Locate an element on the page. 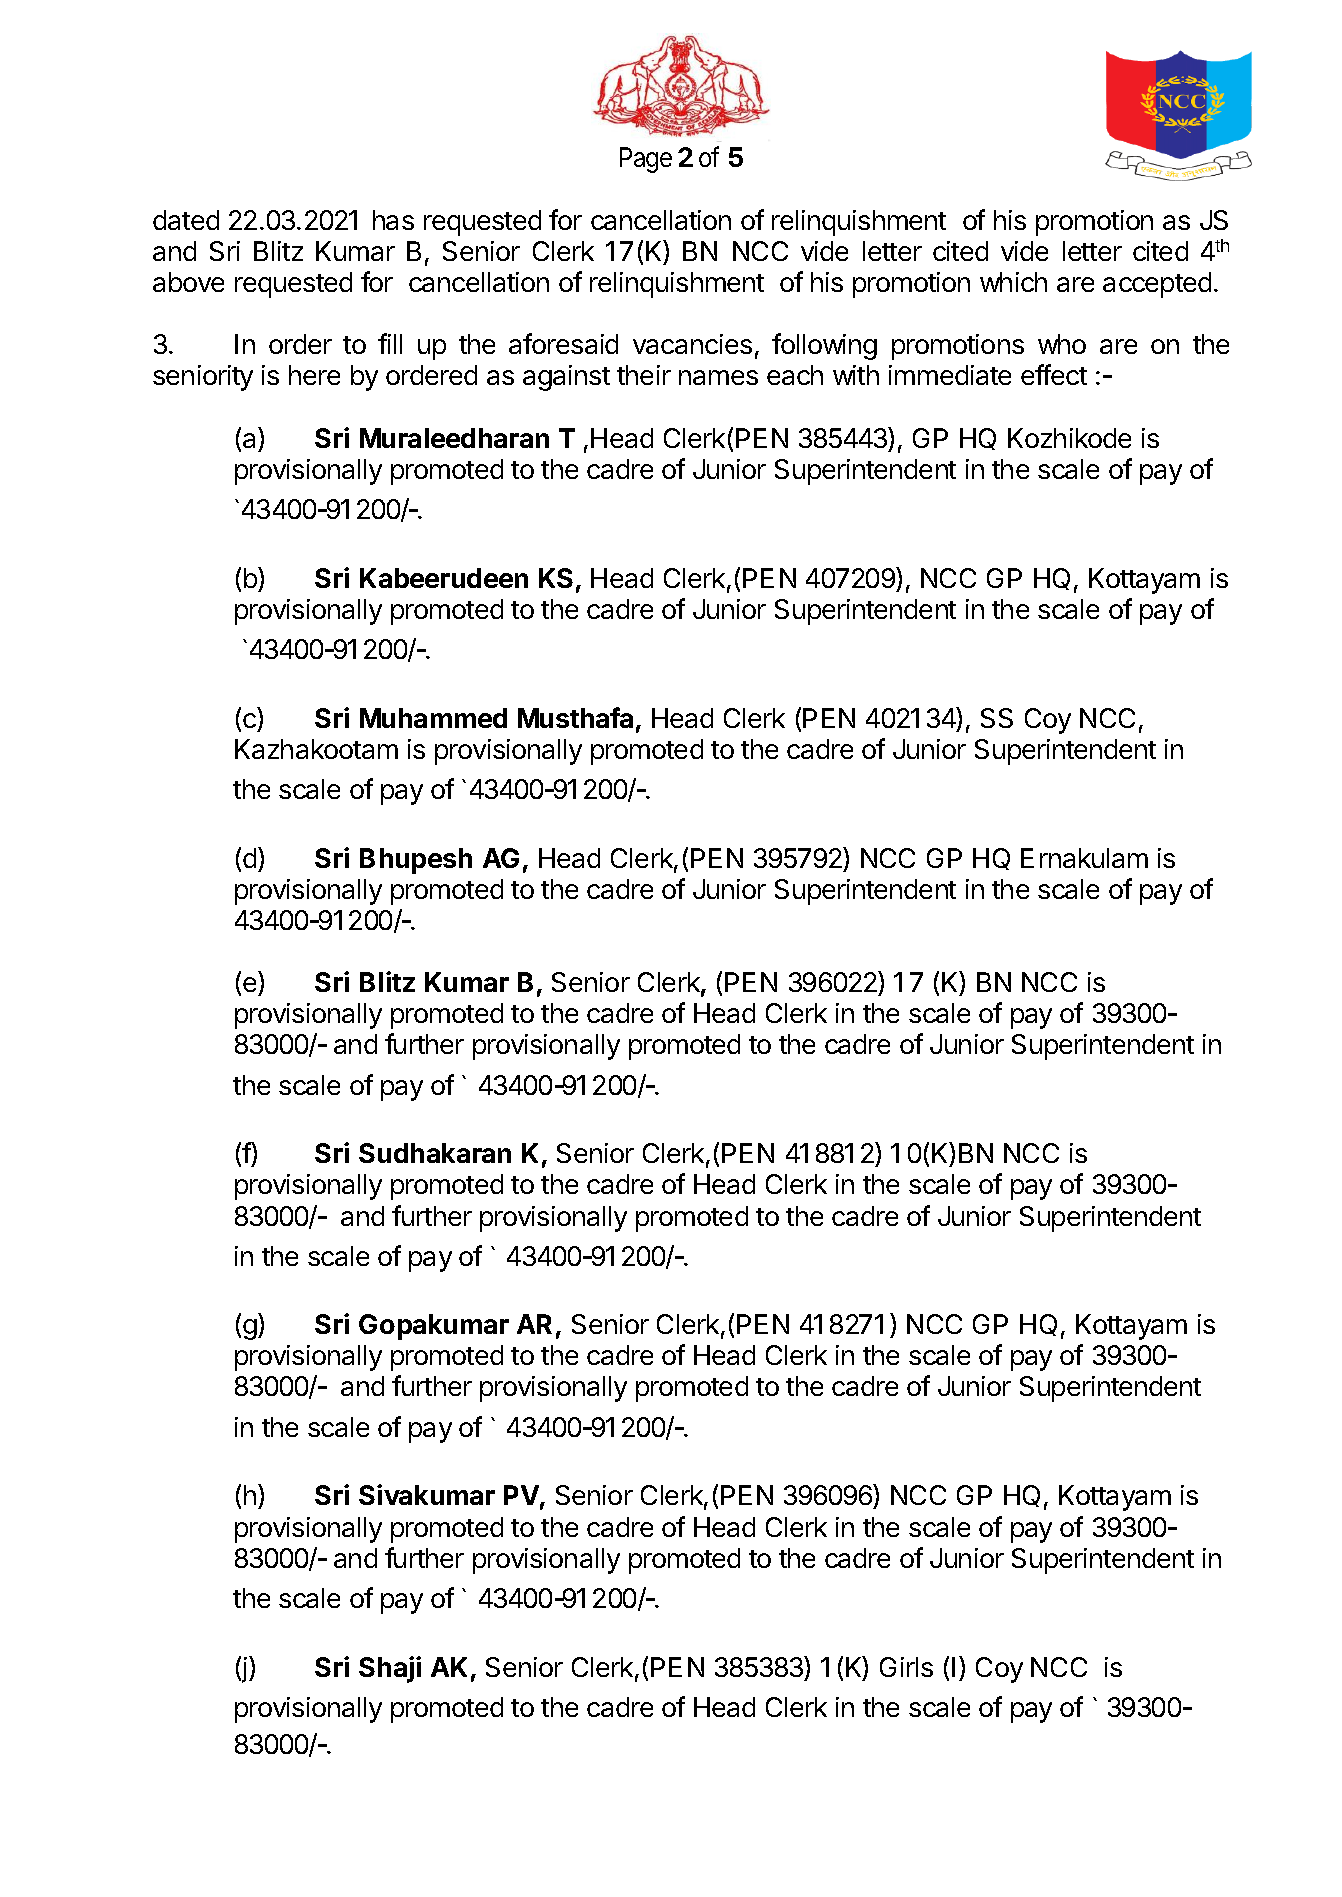  has is located at coordinates (393, 220).
